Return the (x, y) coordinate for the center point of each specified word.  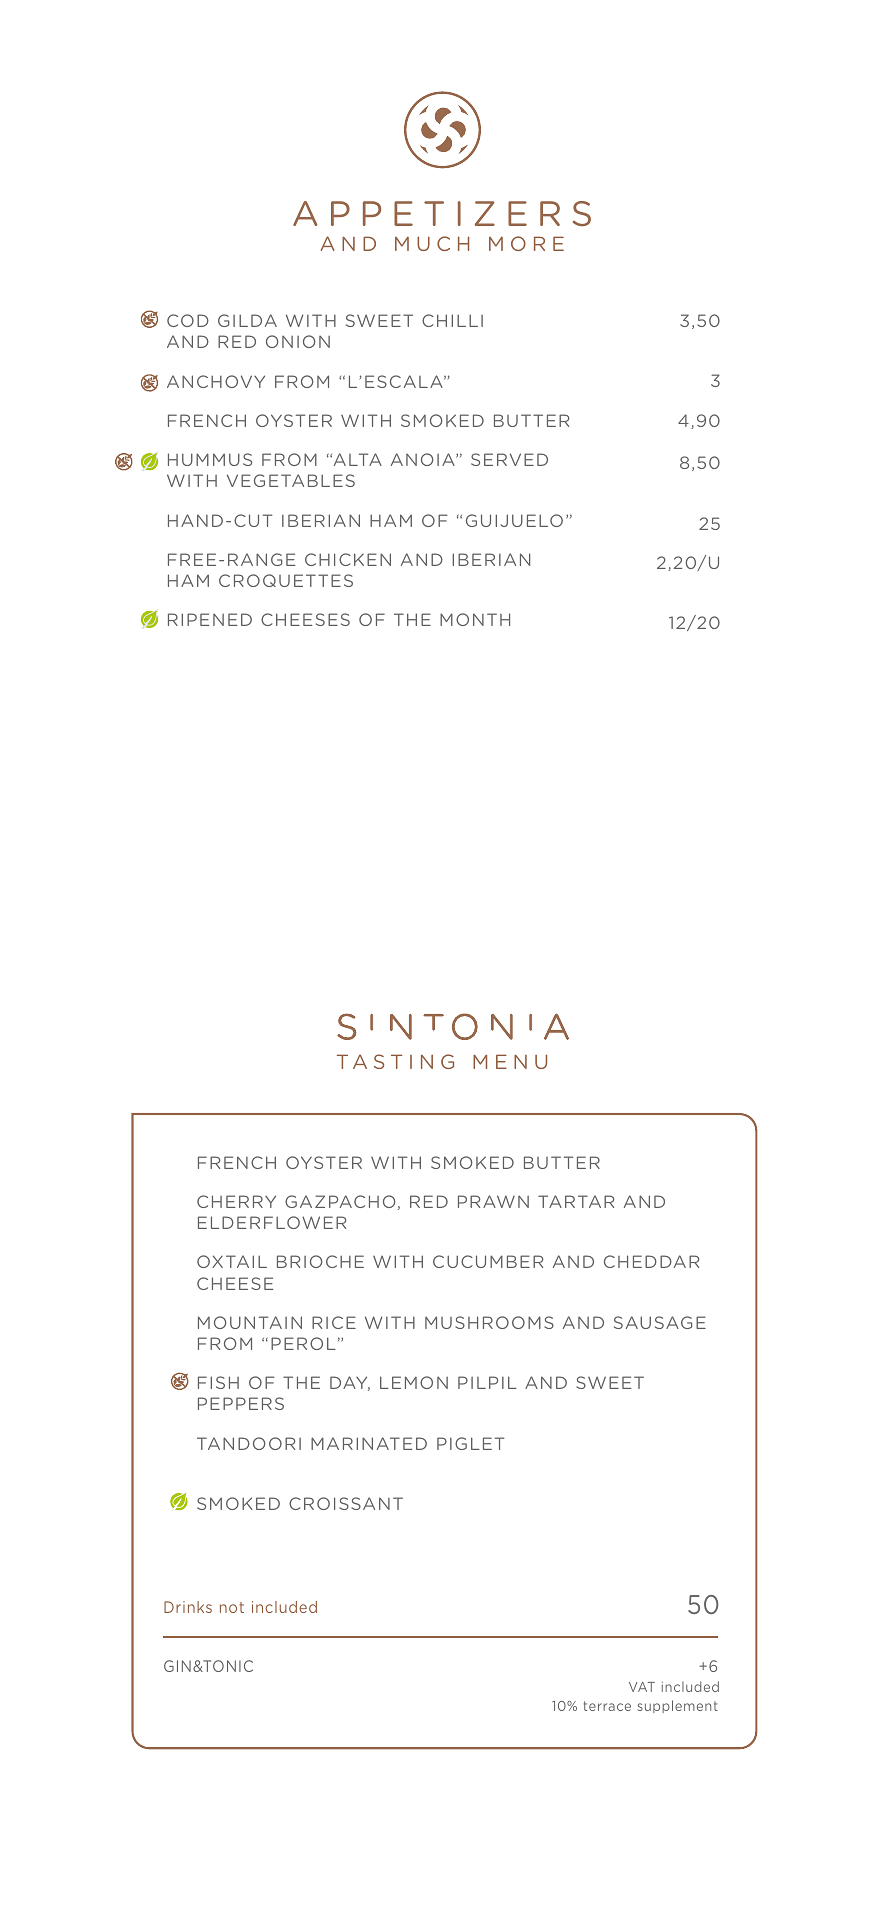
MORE (526, 243)
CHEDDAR (651, 1261)
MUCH (432, 243)
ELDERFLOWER (272, 1222)
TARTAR (576, 1201)
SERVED (509, 459)
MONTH (475, 619)
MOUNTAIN (250, 1322)
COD (188, 320)
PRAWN (493, 1201)
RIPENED (210, 619)
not (232, 1607)
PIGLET (470, 1443)
